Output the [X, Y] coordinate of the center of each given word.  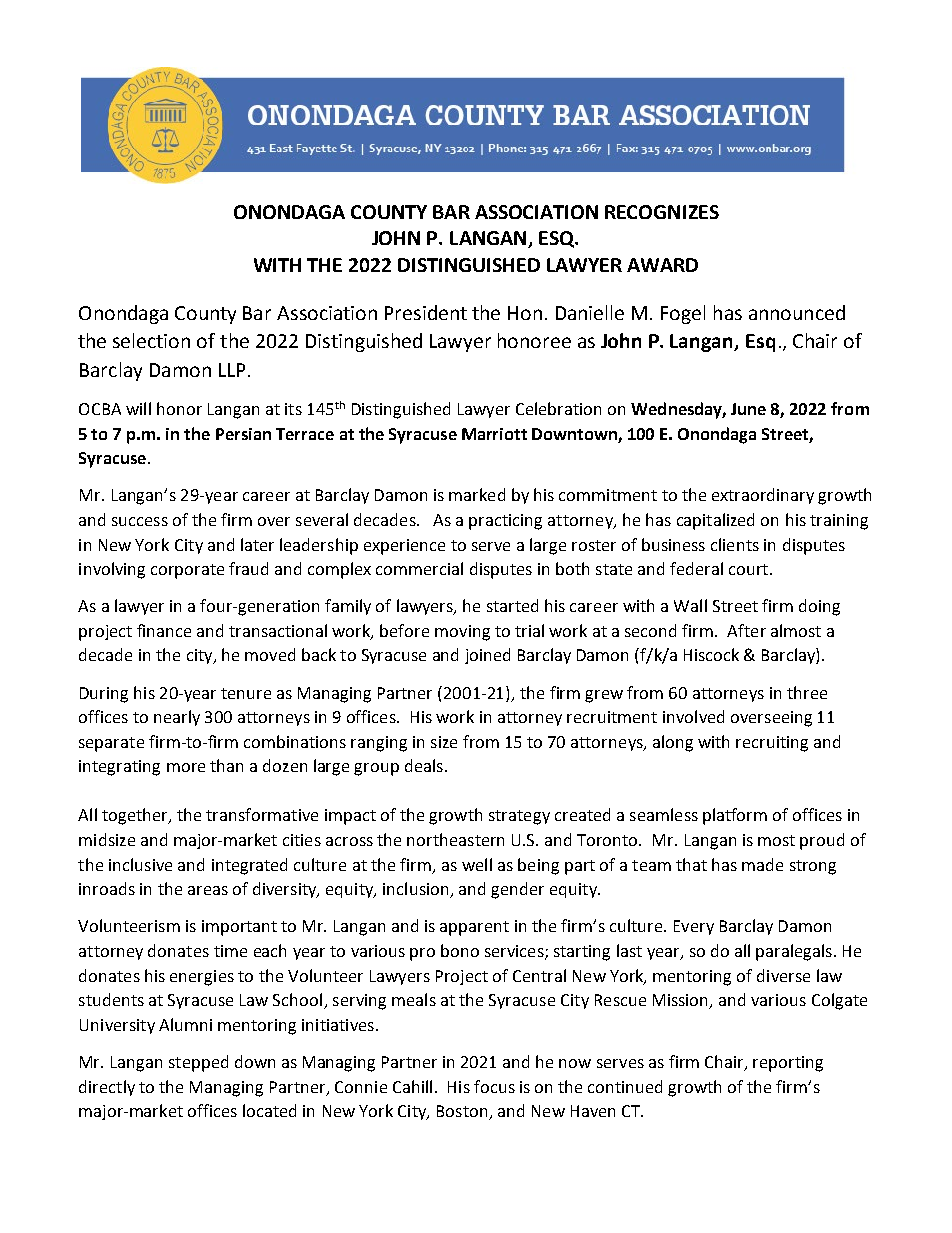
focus [494, 1086]
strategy [519, 817]
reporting [788, 1064]
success [140, 521]
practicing [505, 522]
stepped [198, 1063]
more [186, 767]
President [426, 312]
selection [151, 340]
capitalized [715, 521]
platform [735, 816]
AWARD [662, 265]
